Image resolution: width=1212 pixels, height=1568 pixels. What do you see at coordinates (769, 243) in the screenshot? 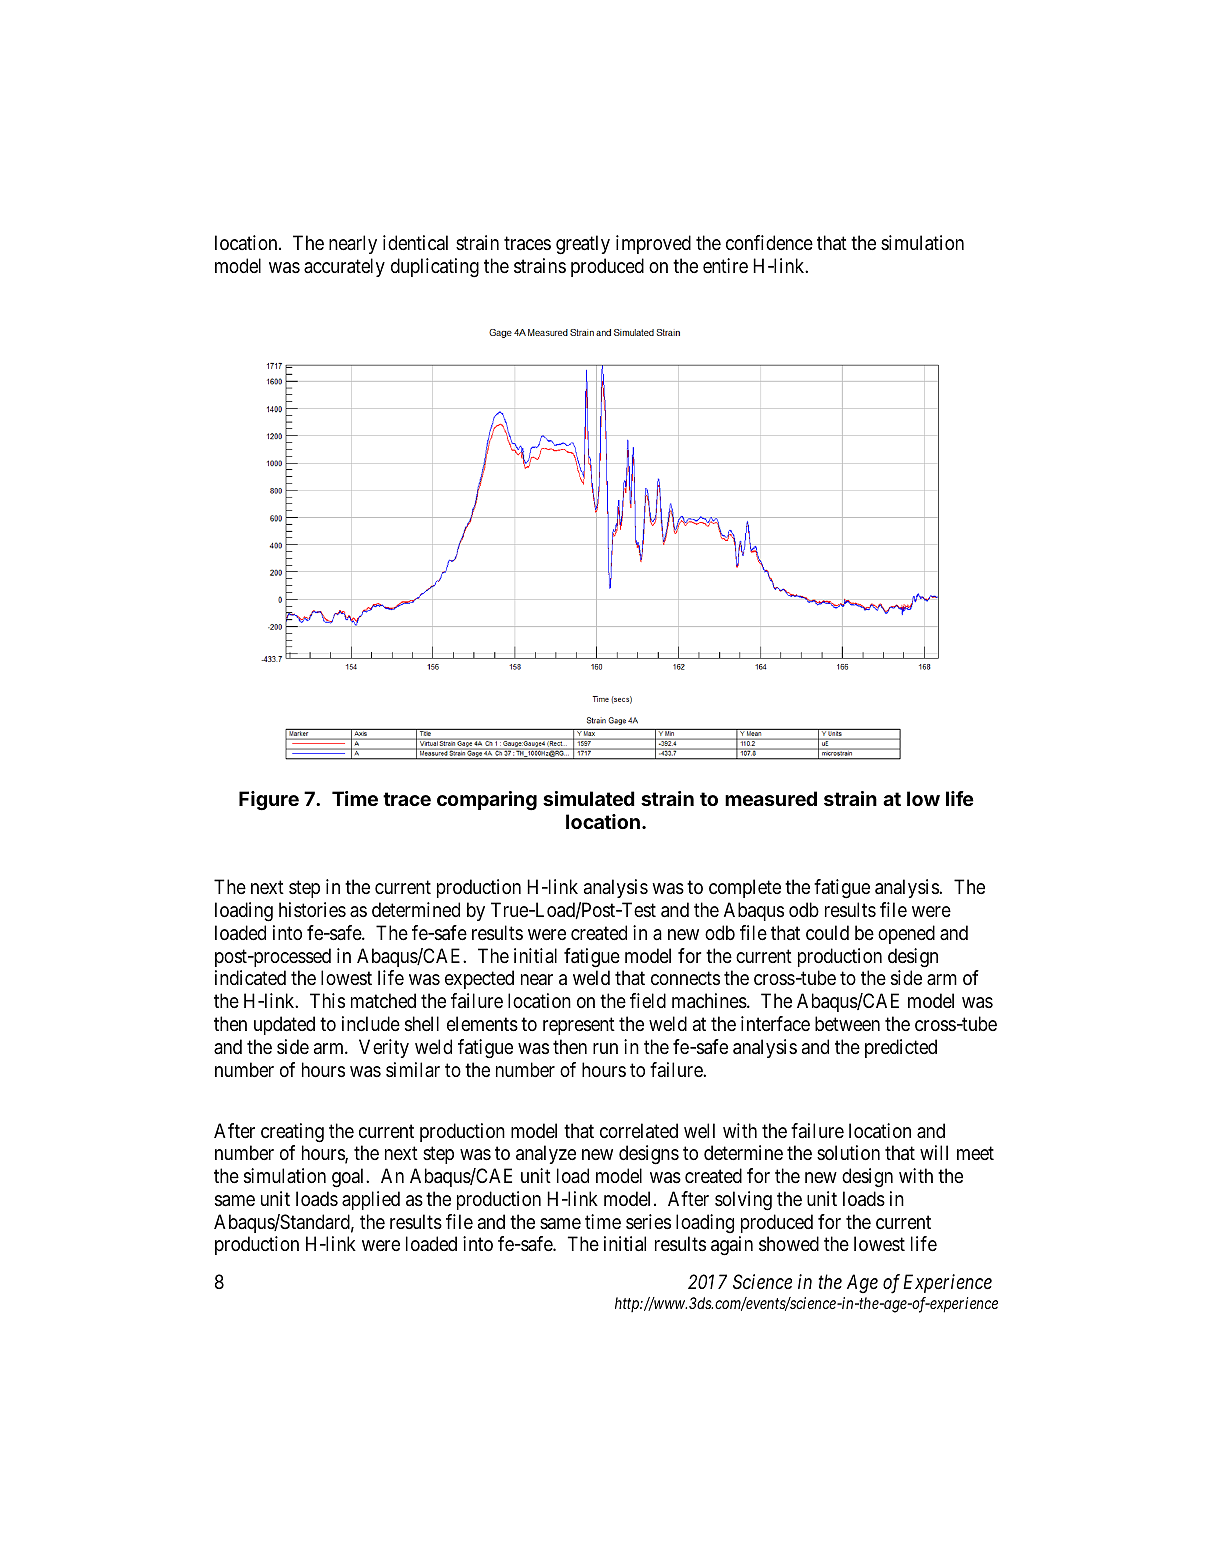
I see `confidence` at bounding box center [769, 243].
